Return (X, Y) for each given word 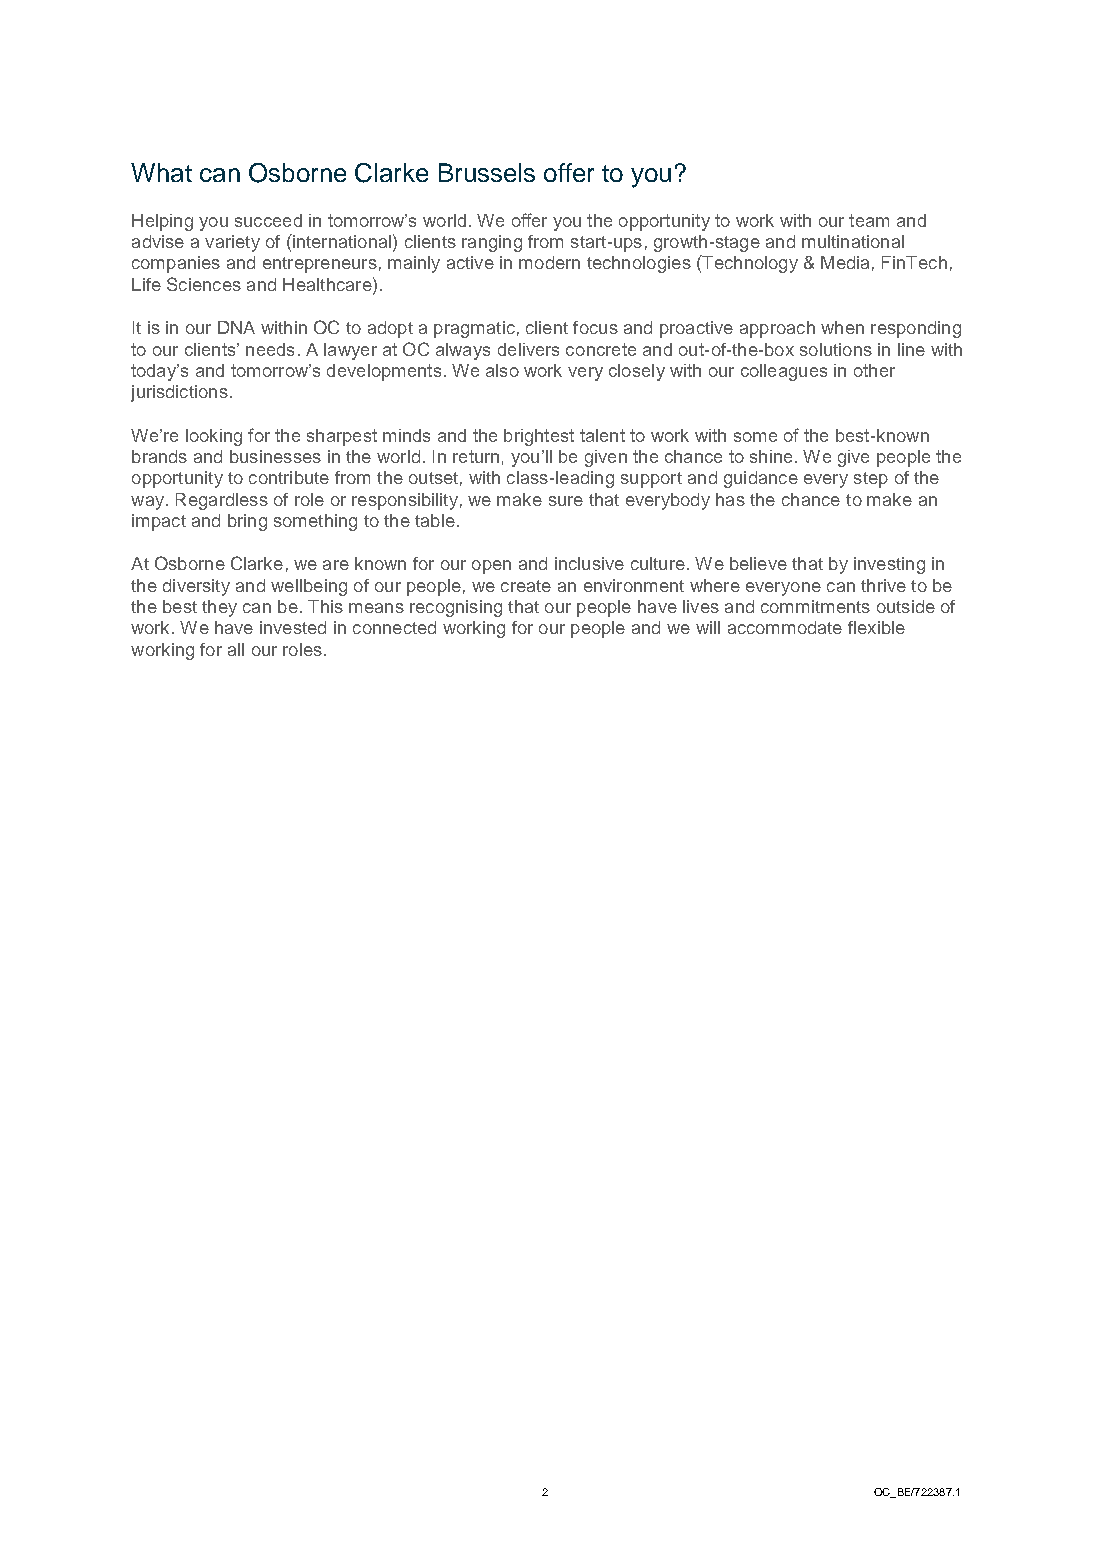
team (869, 220)
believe (758, 563)
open (491, 567)
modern (549, 262)
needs (270, 349)
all (236, 649)
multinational (853, 241)
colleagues (784, 372)
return (476, 456)
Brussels (487, 172)
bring (247, 522)
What (161, 172)
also (502, 370)
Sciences (204, 284)
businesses (275, 456)
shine (771, 456)
